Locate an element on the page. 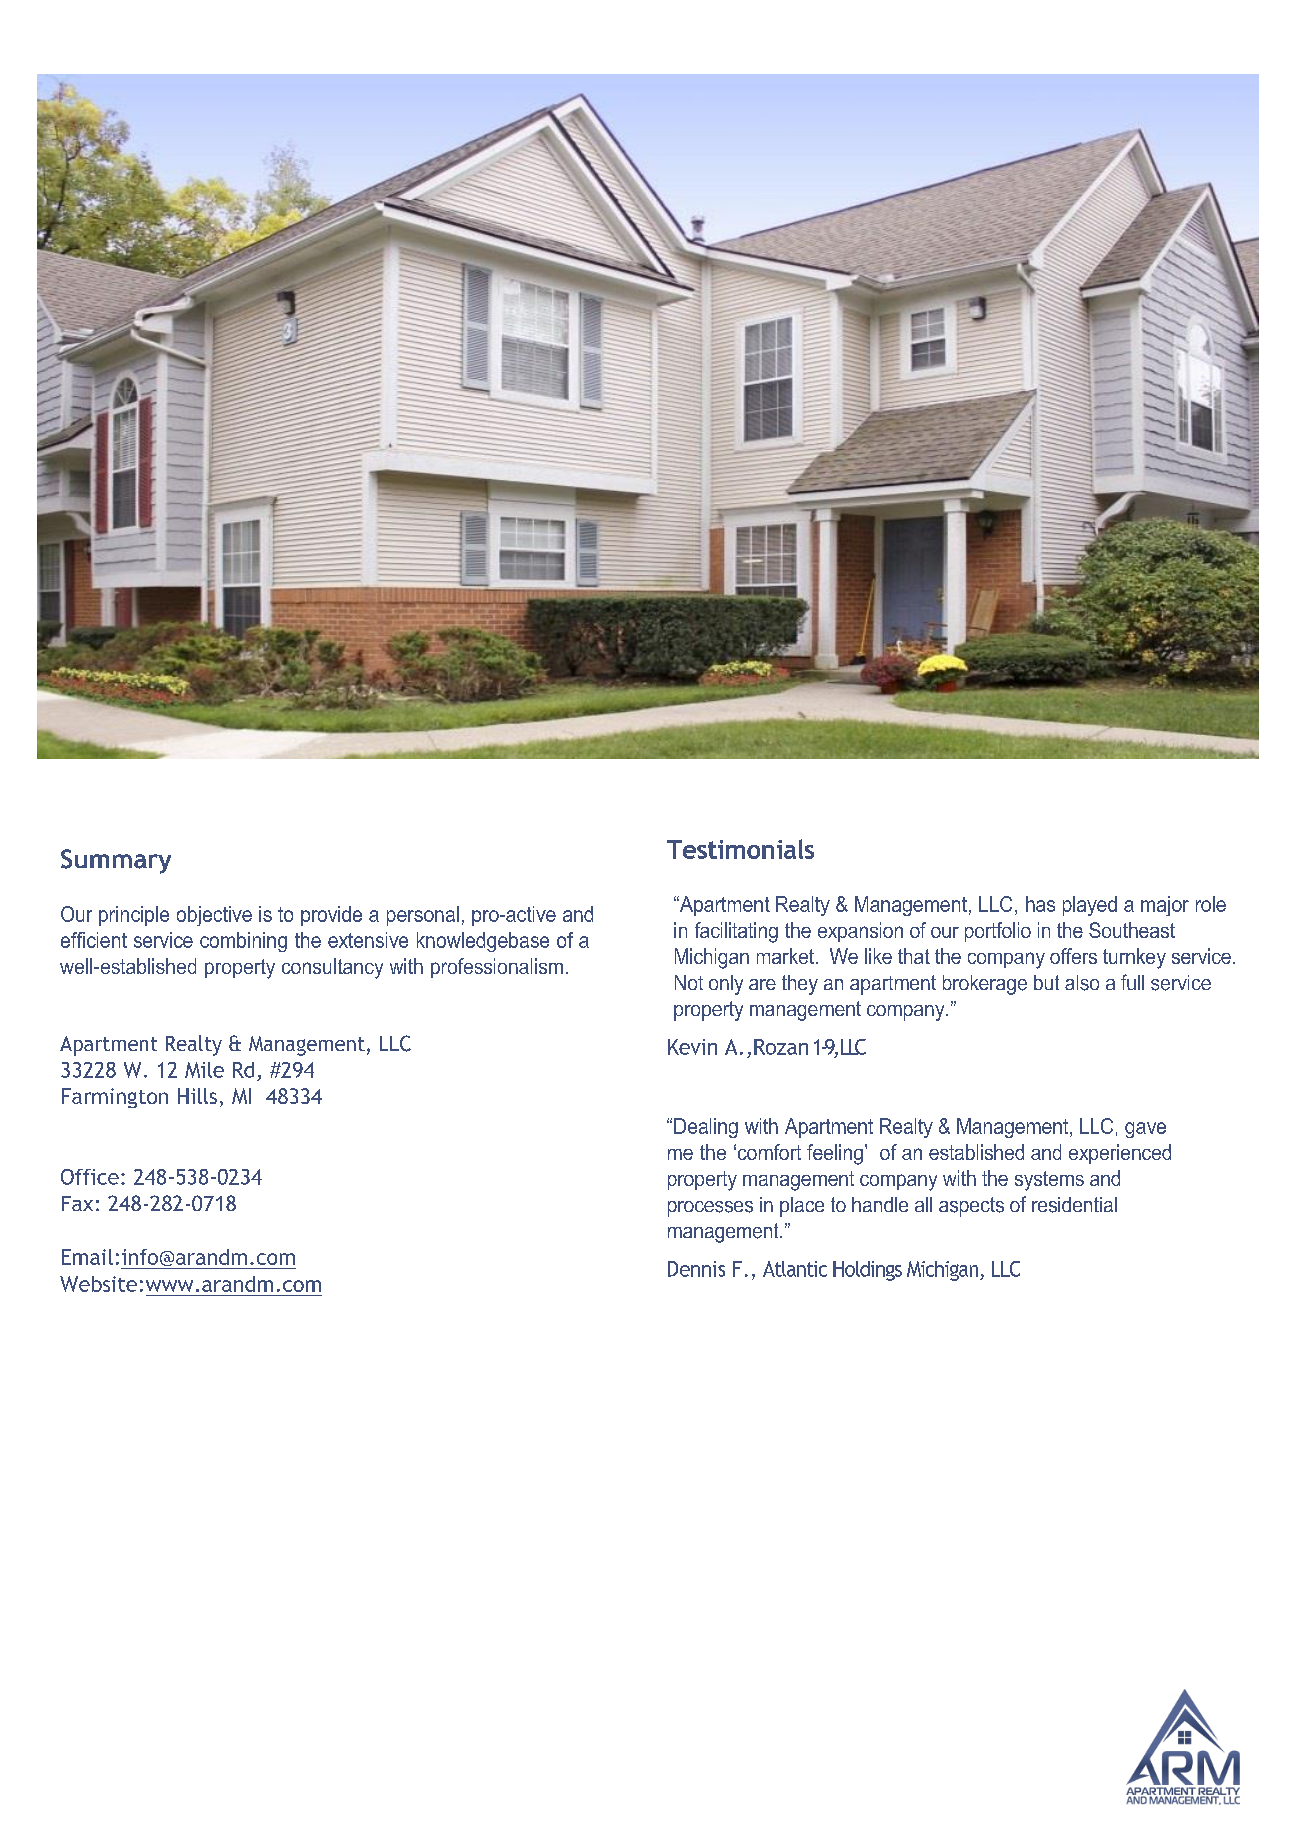 The image size is (1296, 1833). Mile is located at coordinates (204, 1070).
